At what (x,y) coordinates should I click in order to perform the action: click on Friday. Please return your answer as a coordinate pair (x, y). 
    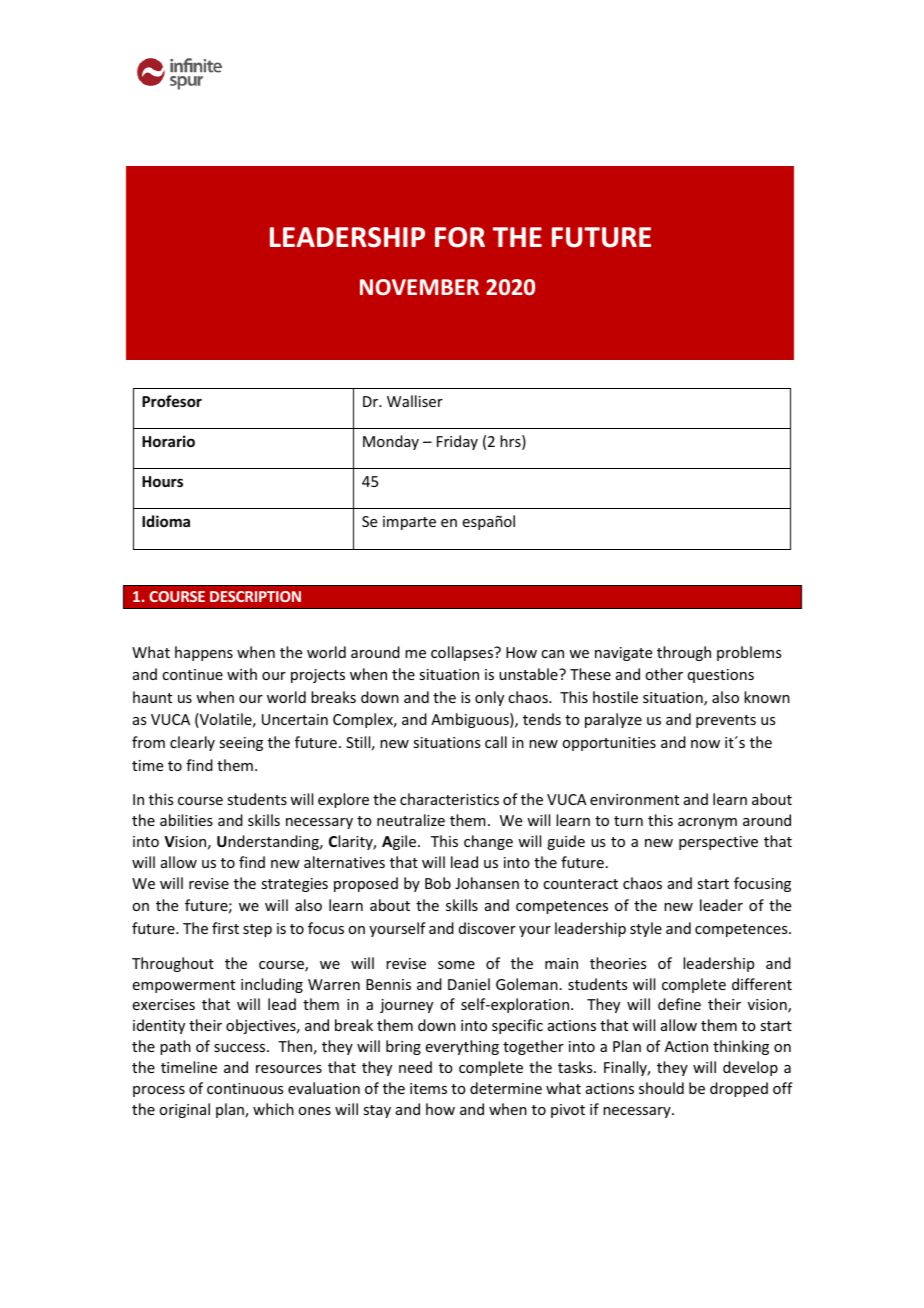
    Looking at the image, I should click on (457, 442).
